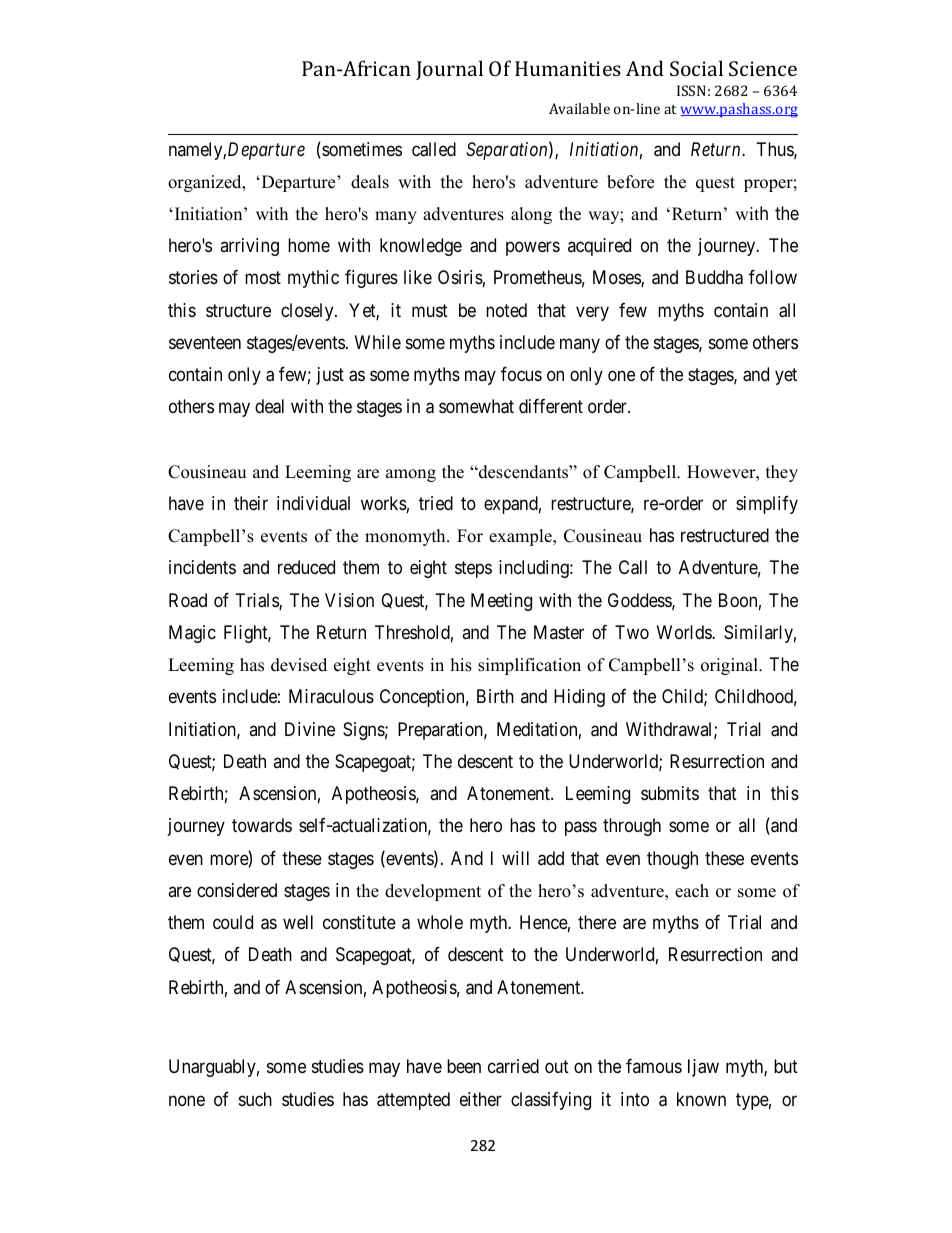  What do you see at coordinates (701, 1099) in the page?
I see `known` at bounding box center [701, 1099].
